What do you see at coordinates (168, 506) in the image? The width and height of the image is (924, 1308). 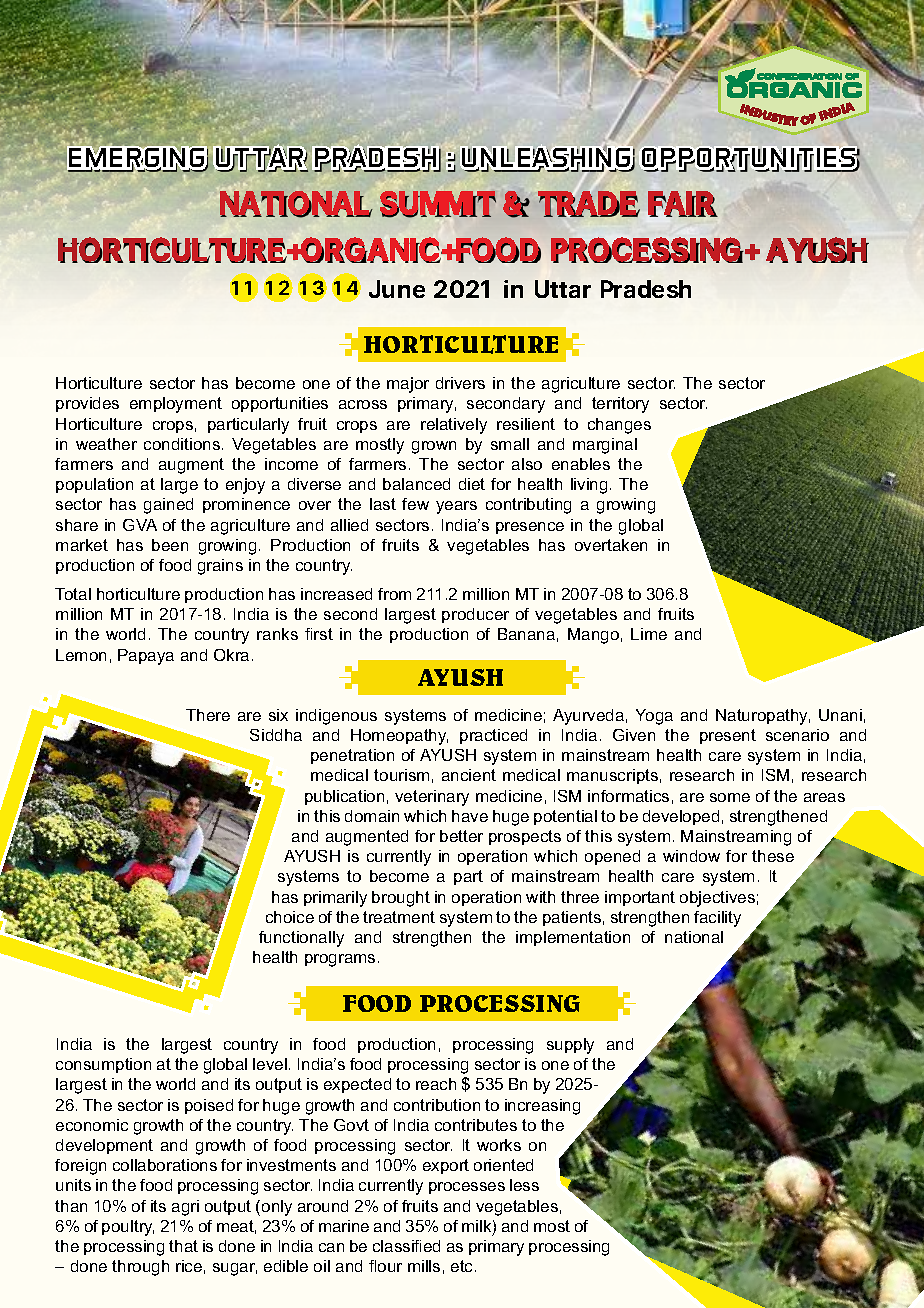 I see `gained` at bounding box center [168, 506].
